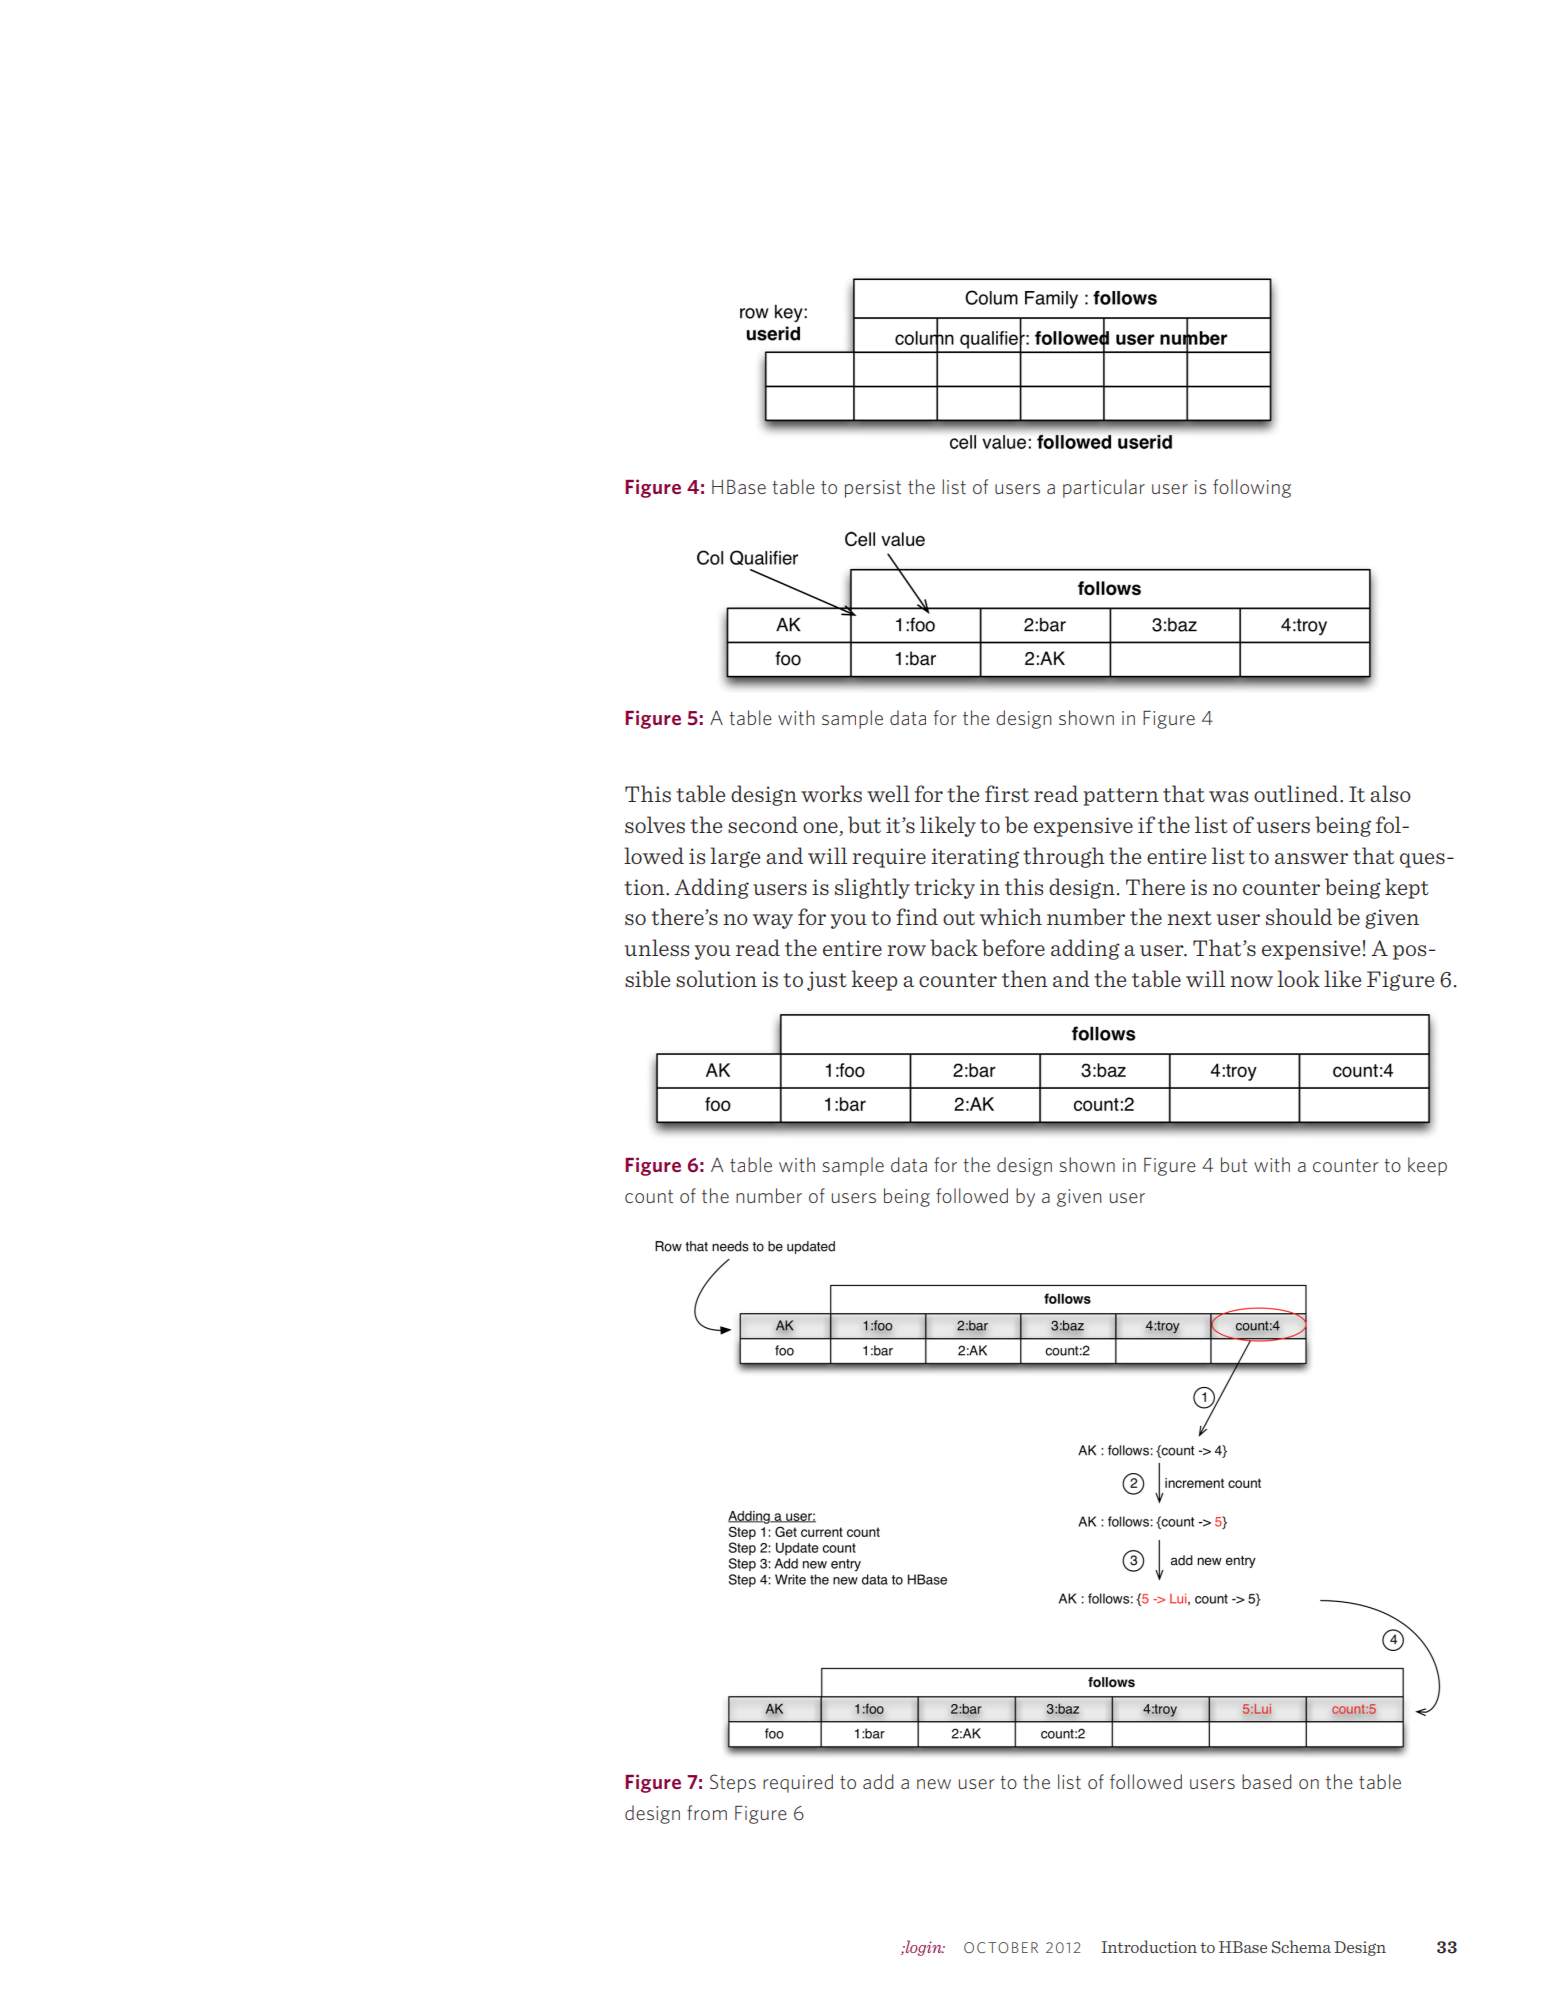 The image size is (1550, 2013). Describe the element at coordinates (733, 1783) in the image. I see `Steps` at that location.
